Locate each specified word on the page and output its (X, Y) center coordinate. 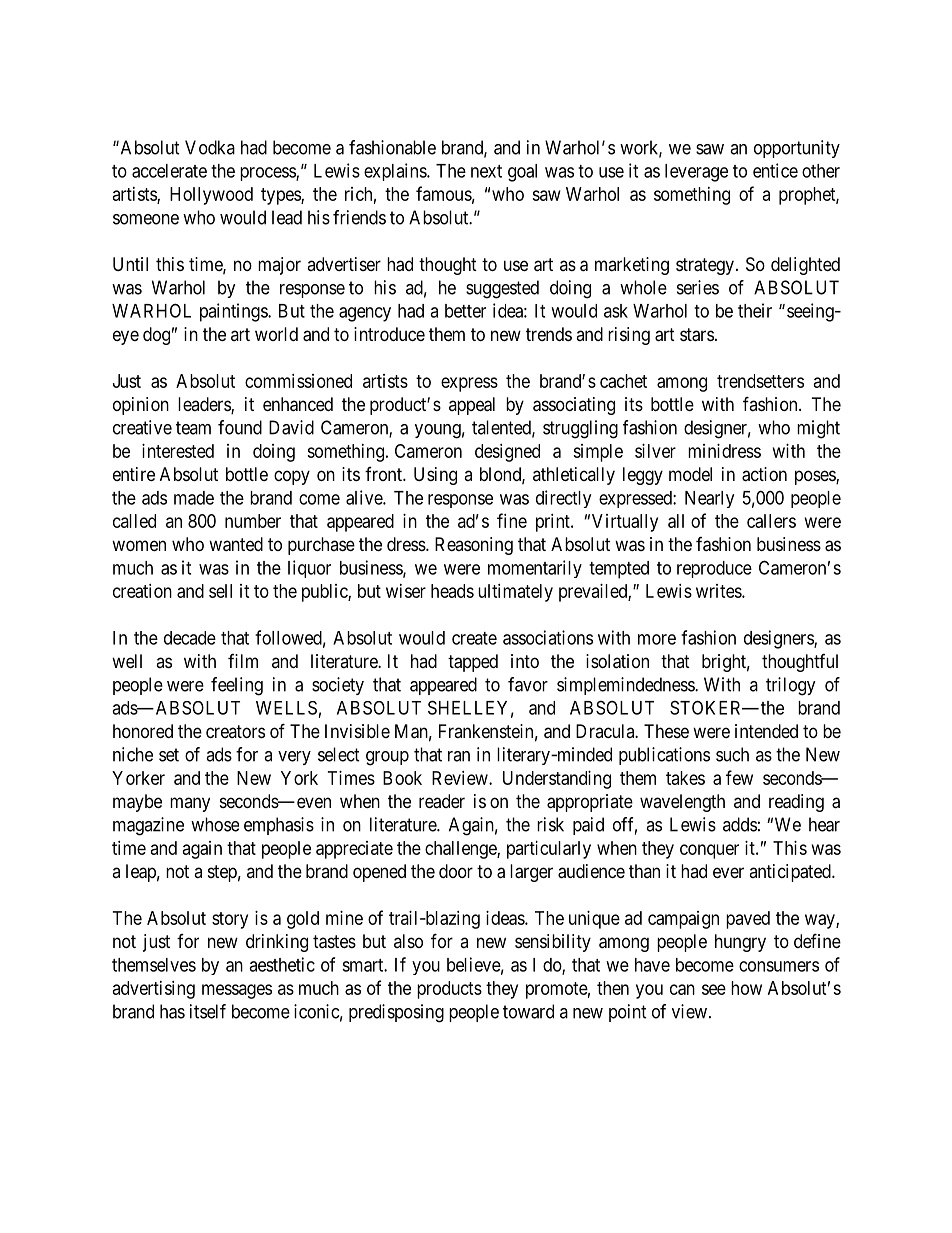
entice (775, 170)
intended (766, 731)
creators (235, 731)
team (193, 428)
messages (237, 991)
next (486, 171)
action (764, 474)
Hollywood (211, 196)
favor (528, 684)
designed (507, 453)
